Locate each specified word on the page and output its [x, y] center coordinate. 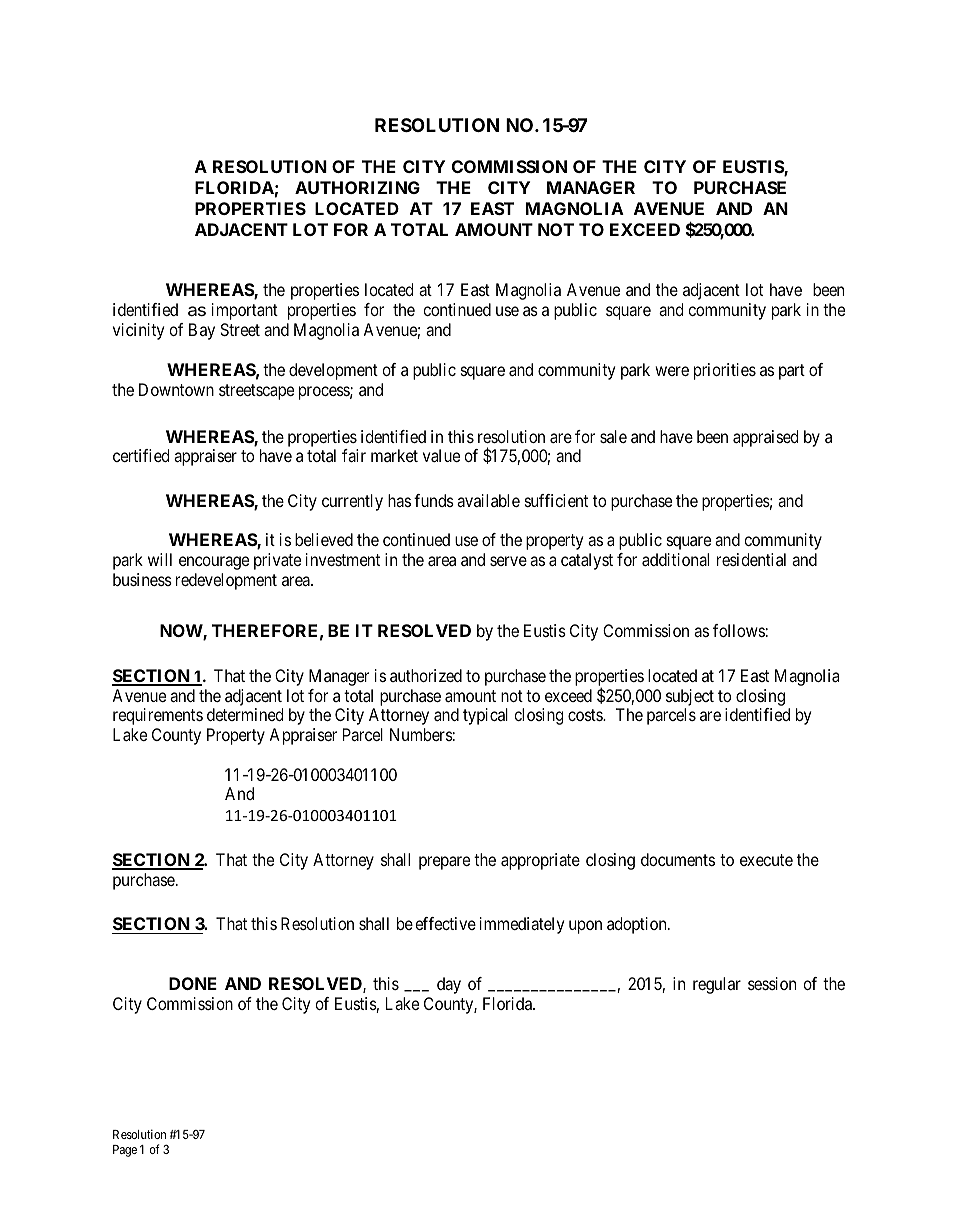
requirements [158, 716]
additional [675, 559]
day [449, 985]
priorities [725, 371]
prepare [444, 863]
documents [678, 859]
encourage [214, 563]
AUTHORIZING [357, 187]
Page [125, 1151]
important [245, 311]
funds [434, 500]
